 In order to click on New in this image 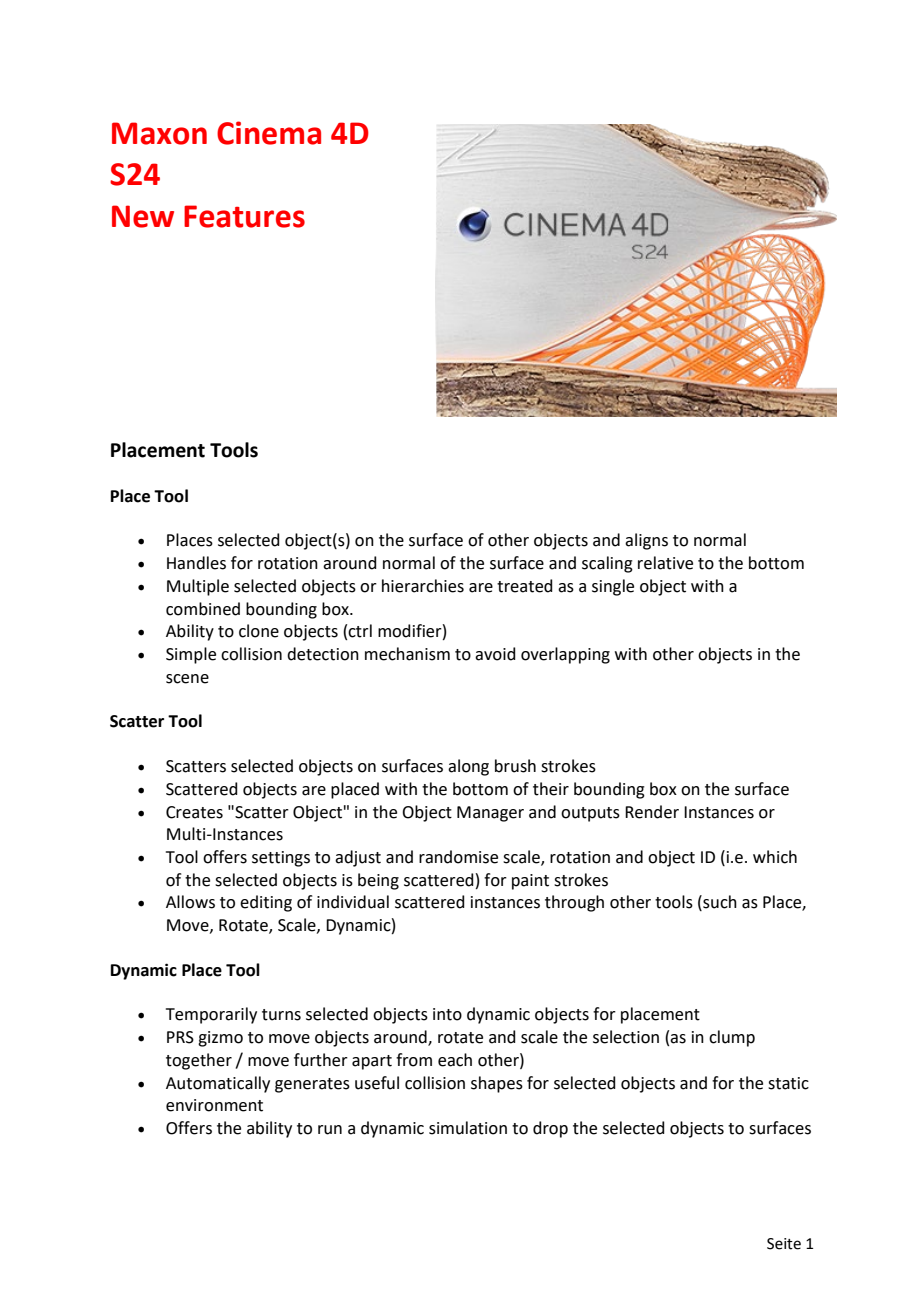, I will do `click(143, 216)`.
